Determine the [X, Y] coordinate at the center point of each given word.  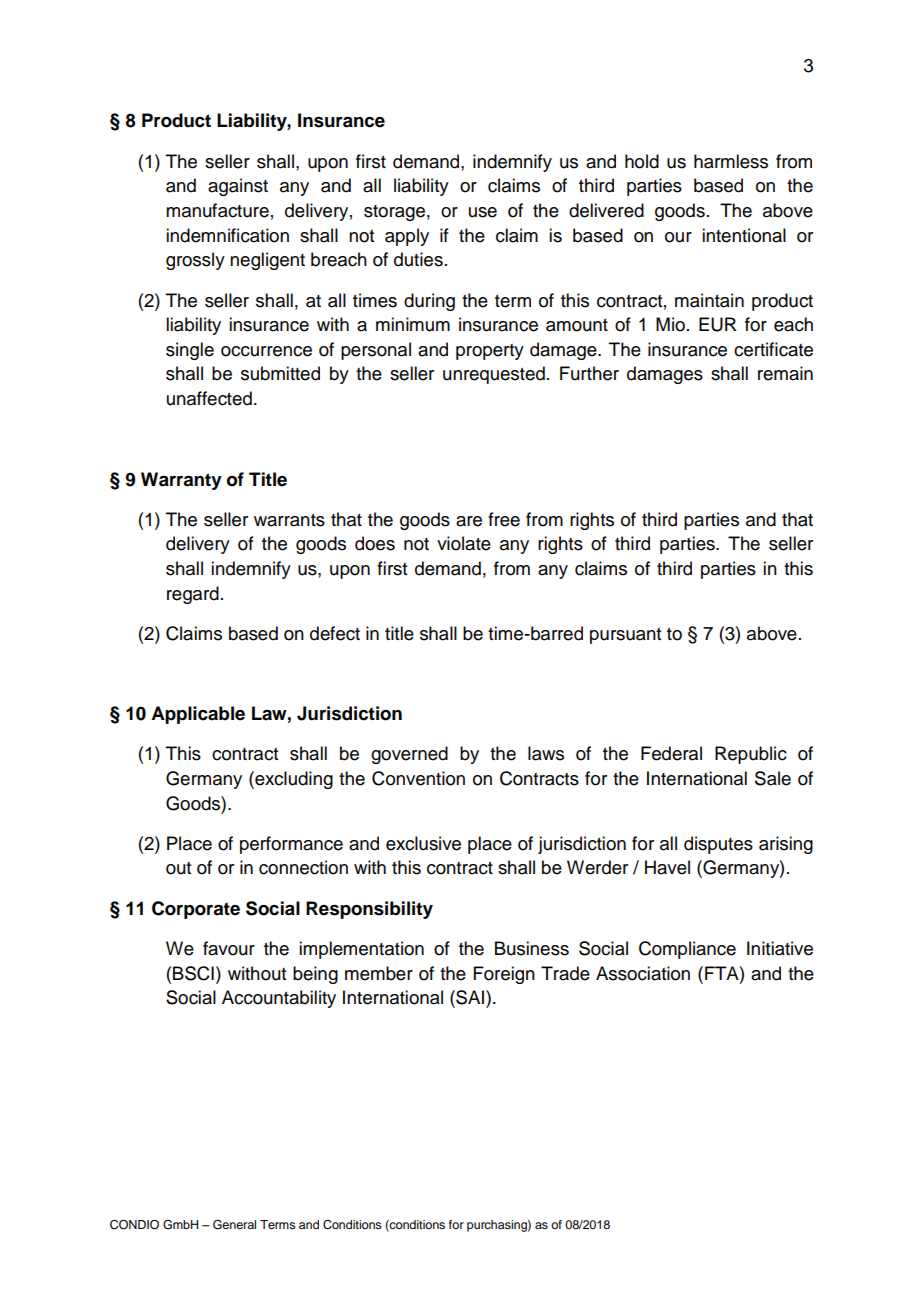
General [234, 1225]
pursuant [625, 636]
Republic [751, 755]
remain [785, 373]
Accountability [279, 999]
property [490, 352]
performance [291, 845]
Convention [418, 778]
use [483, 212]
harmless [731, 161]
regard [193, 595]
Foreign [504, 975]
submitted [280, 373]
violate [464, 543]
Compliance [687, 950]
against [238, 187]
